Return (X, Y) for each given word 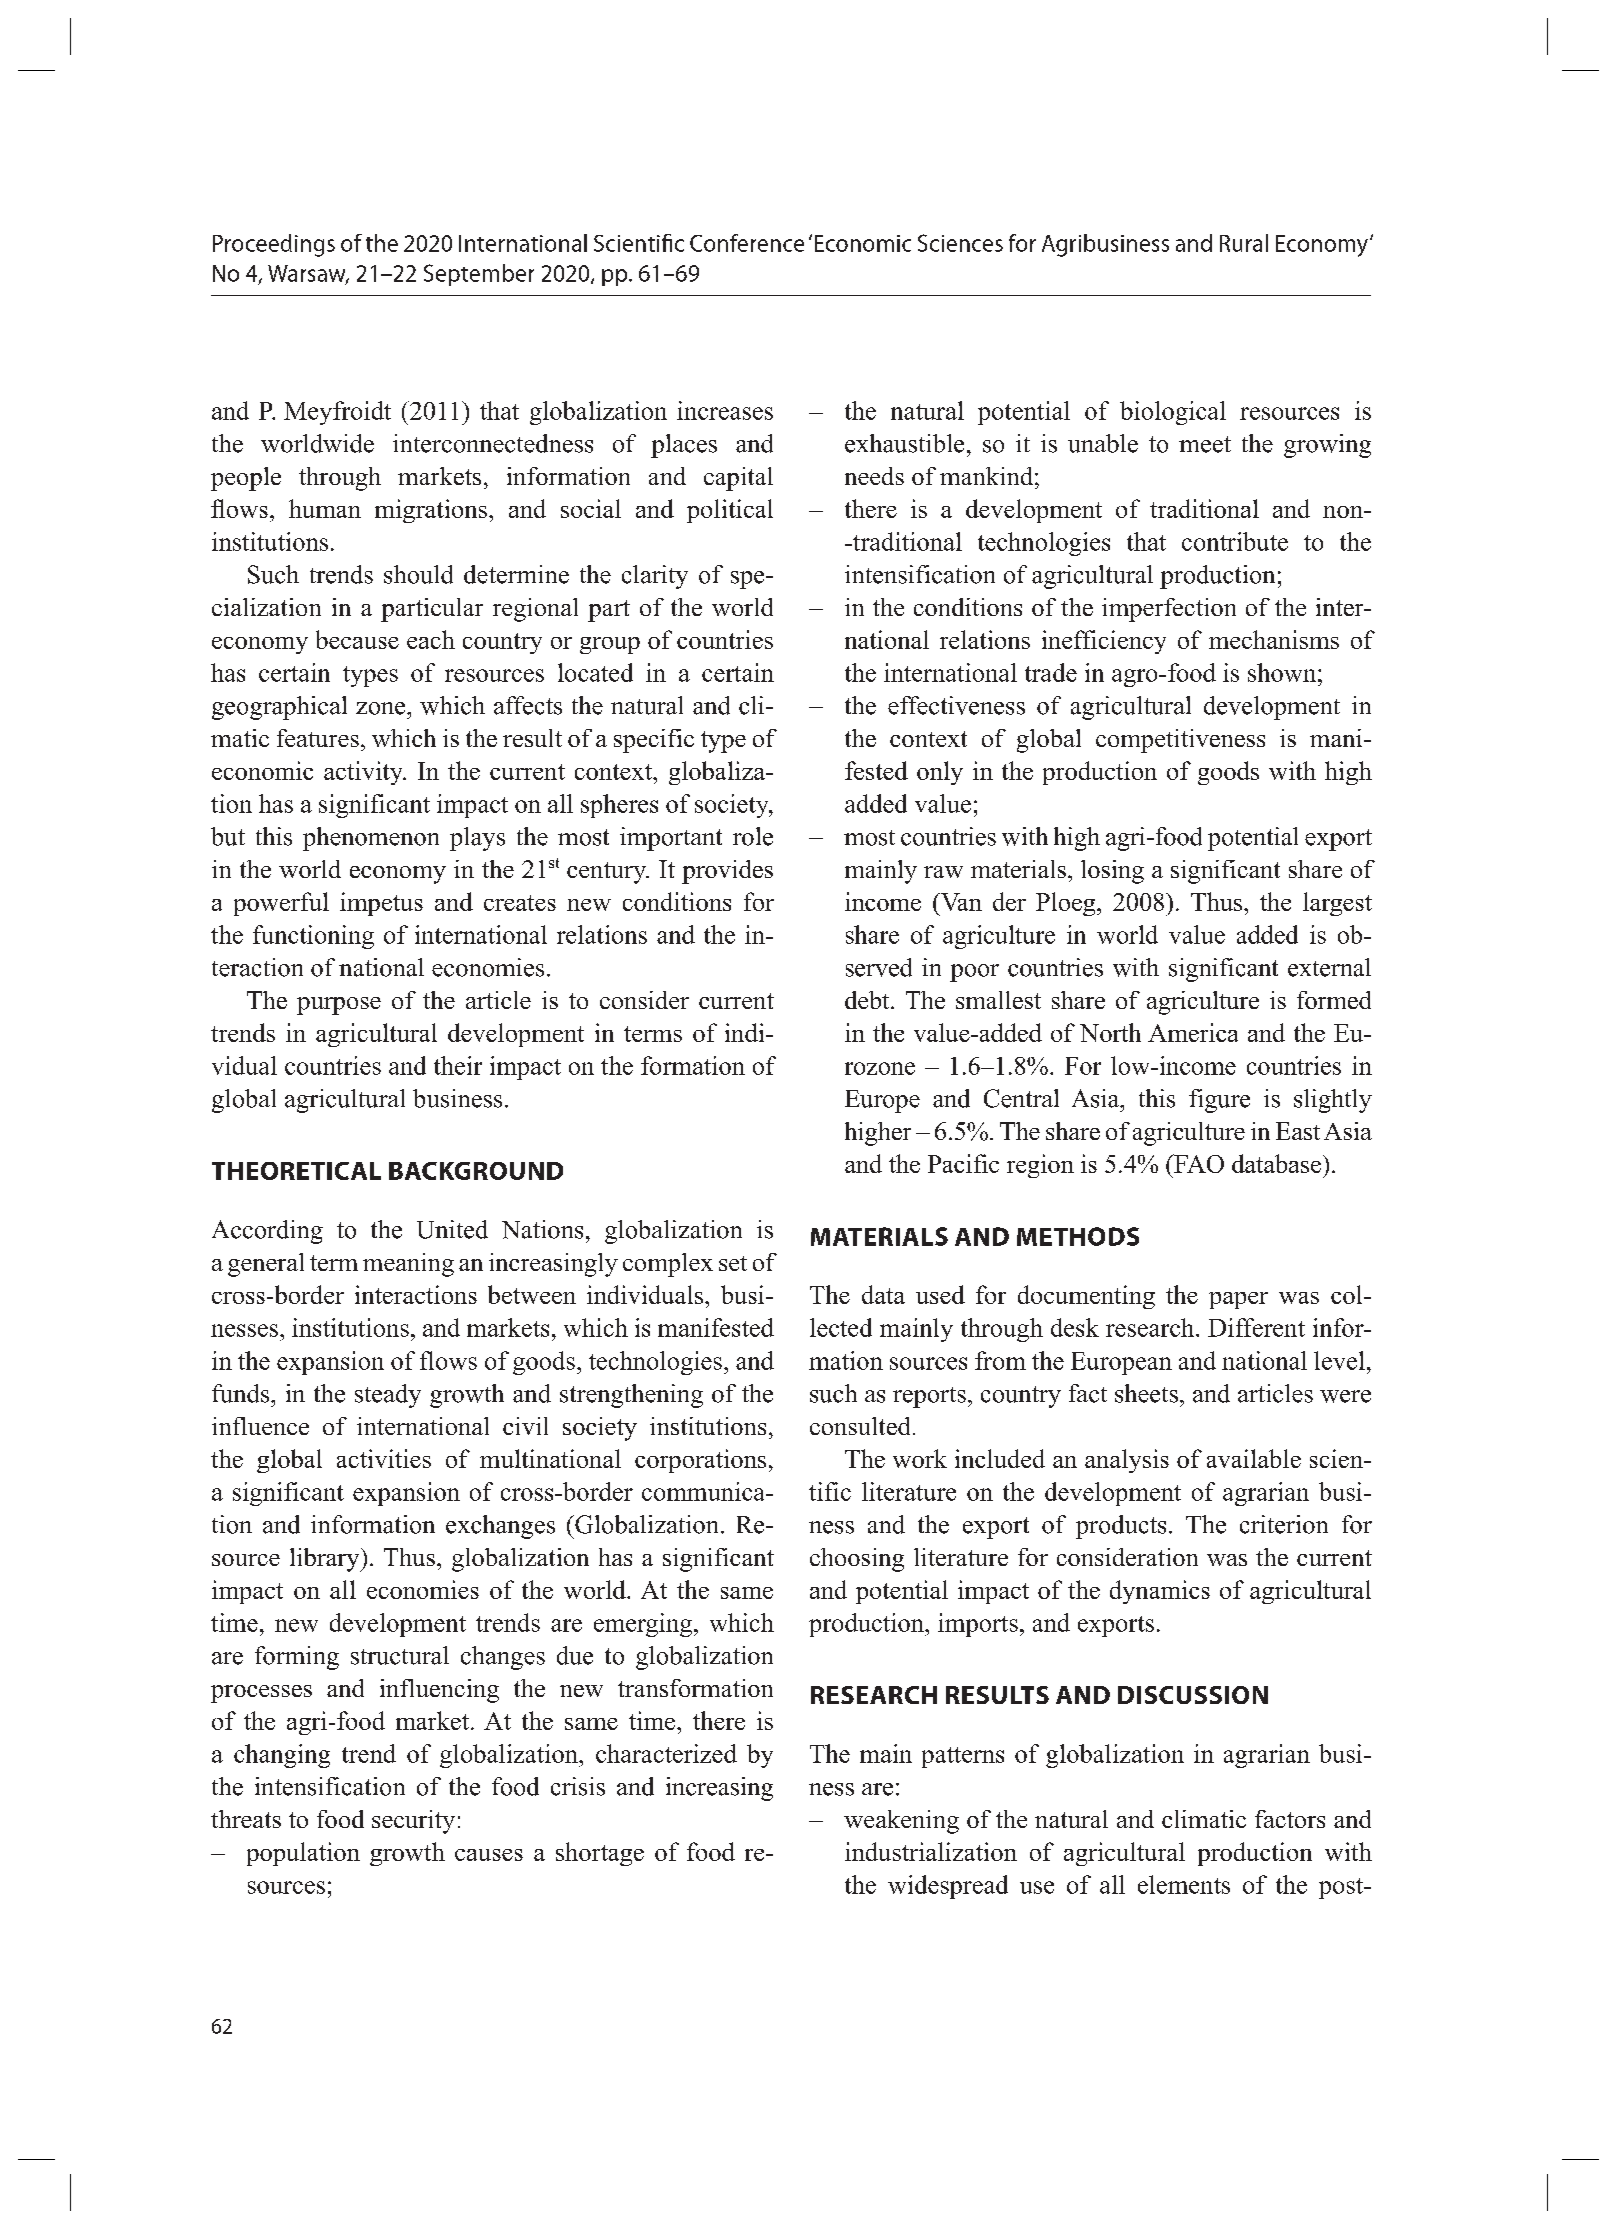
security (413, 1822)
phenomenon (371, 839)
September (479, 275)
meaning (408, 1265)
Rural (1244, 243)
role (753, 836)
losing (1112, 872)
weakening (901, 1822)
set (733, 1263)
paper (1238, 1300)
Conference (747, 243)
